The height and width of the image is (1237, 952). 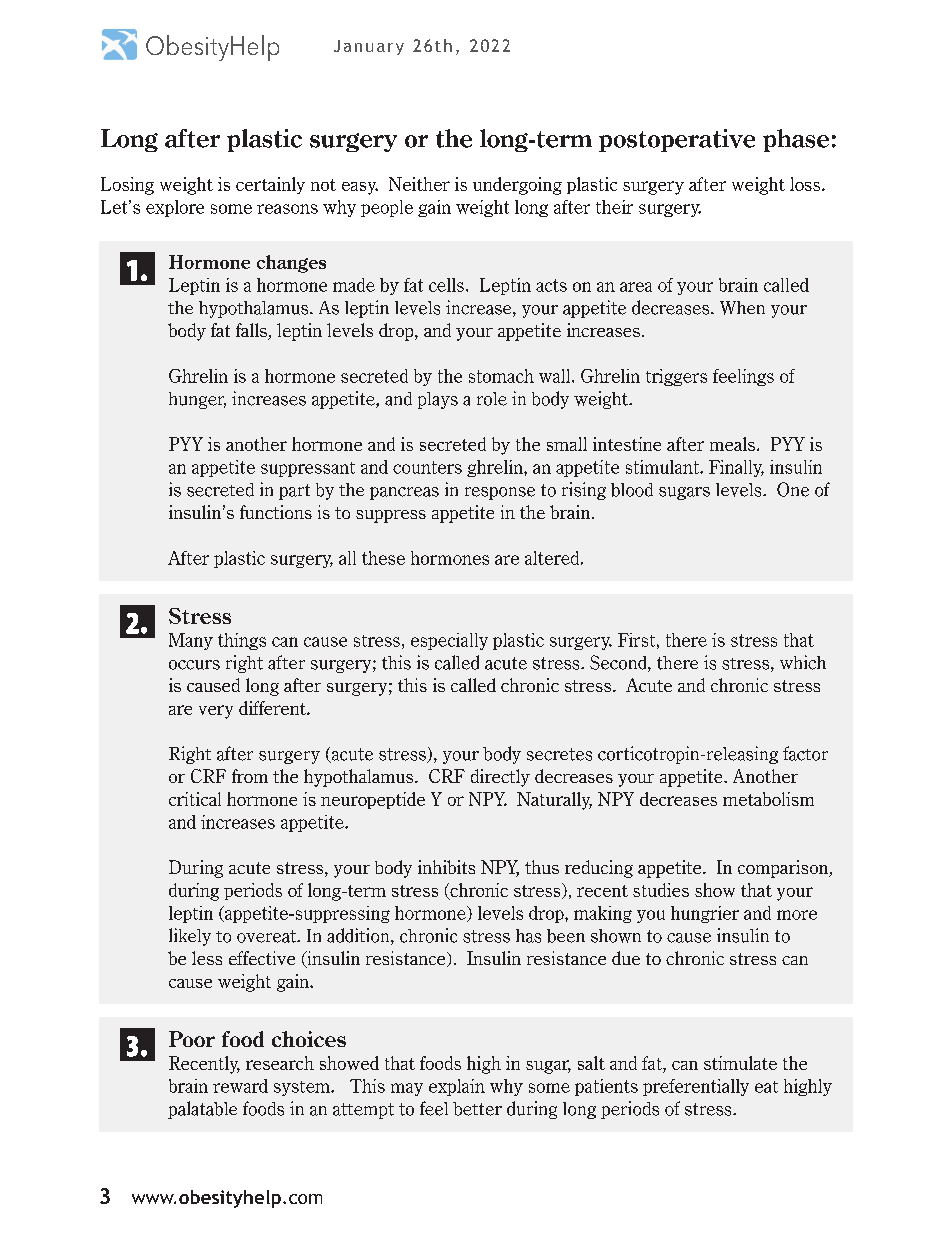 What do you see at coordinates (500, 778) in the image?
I see `directly` at bounding box center [500, 778].
